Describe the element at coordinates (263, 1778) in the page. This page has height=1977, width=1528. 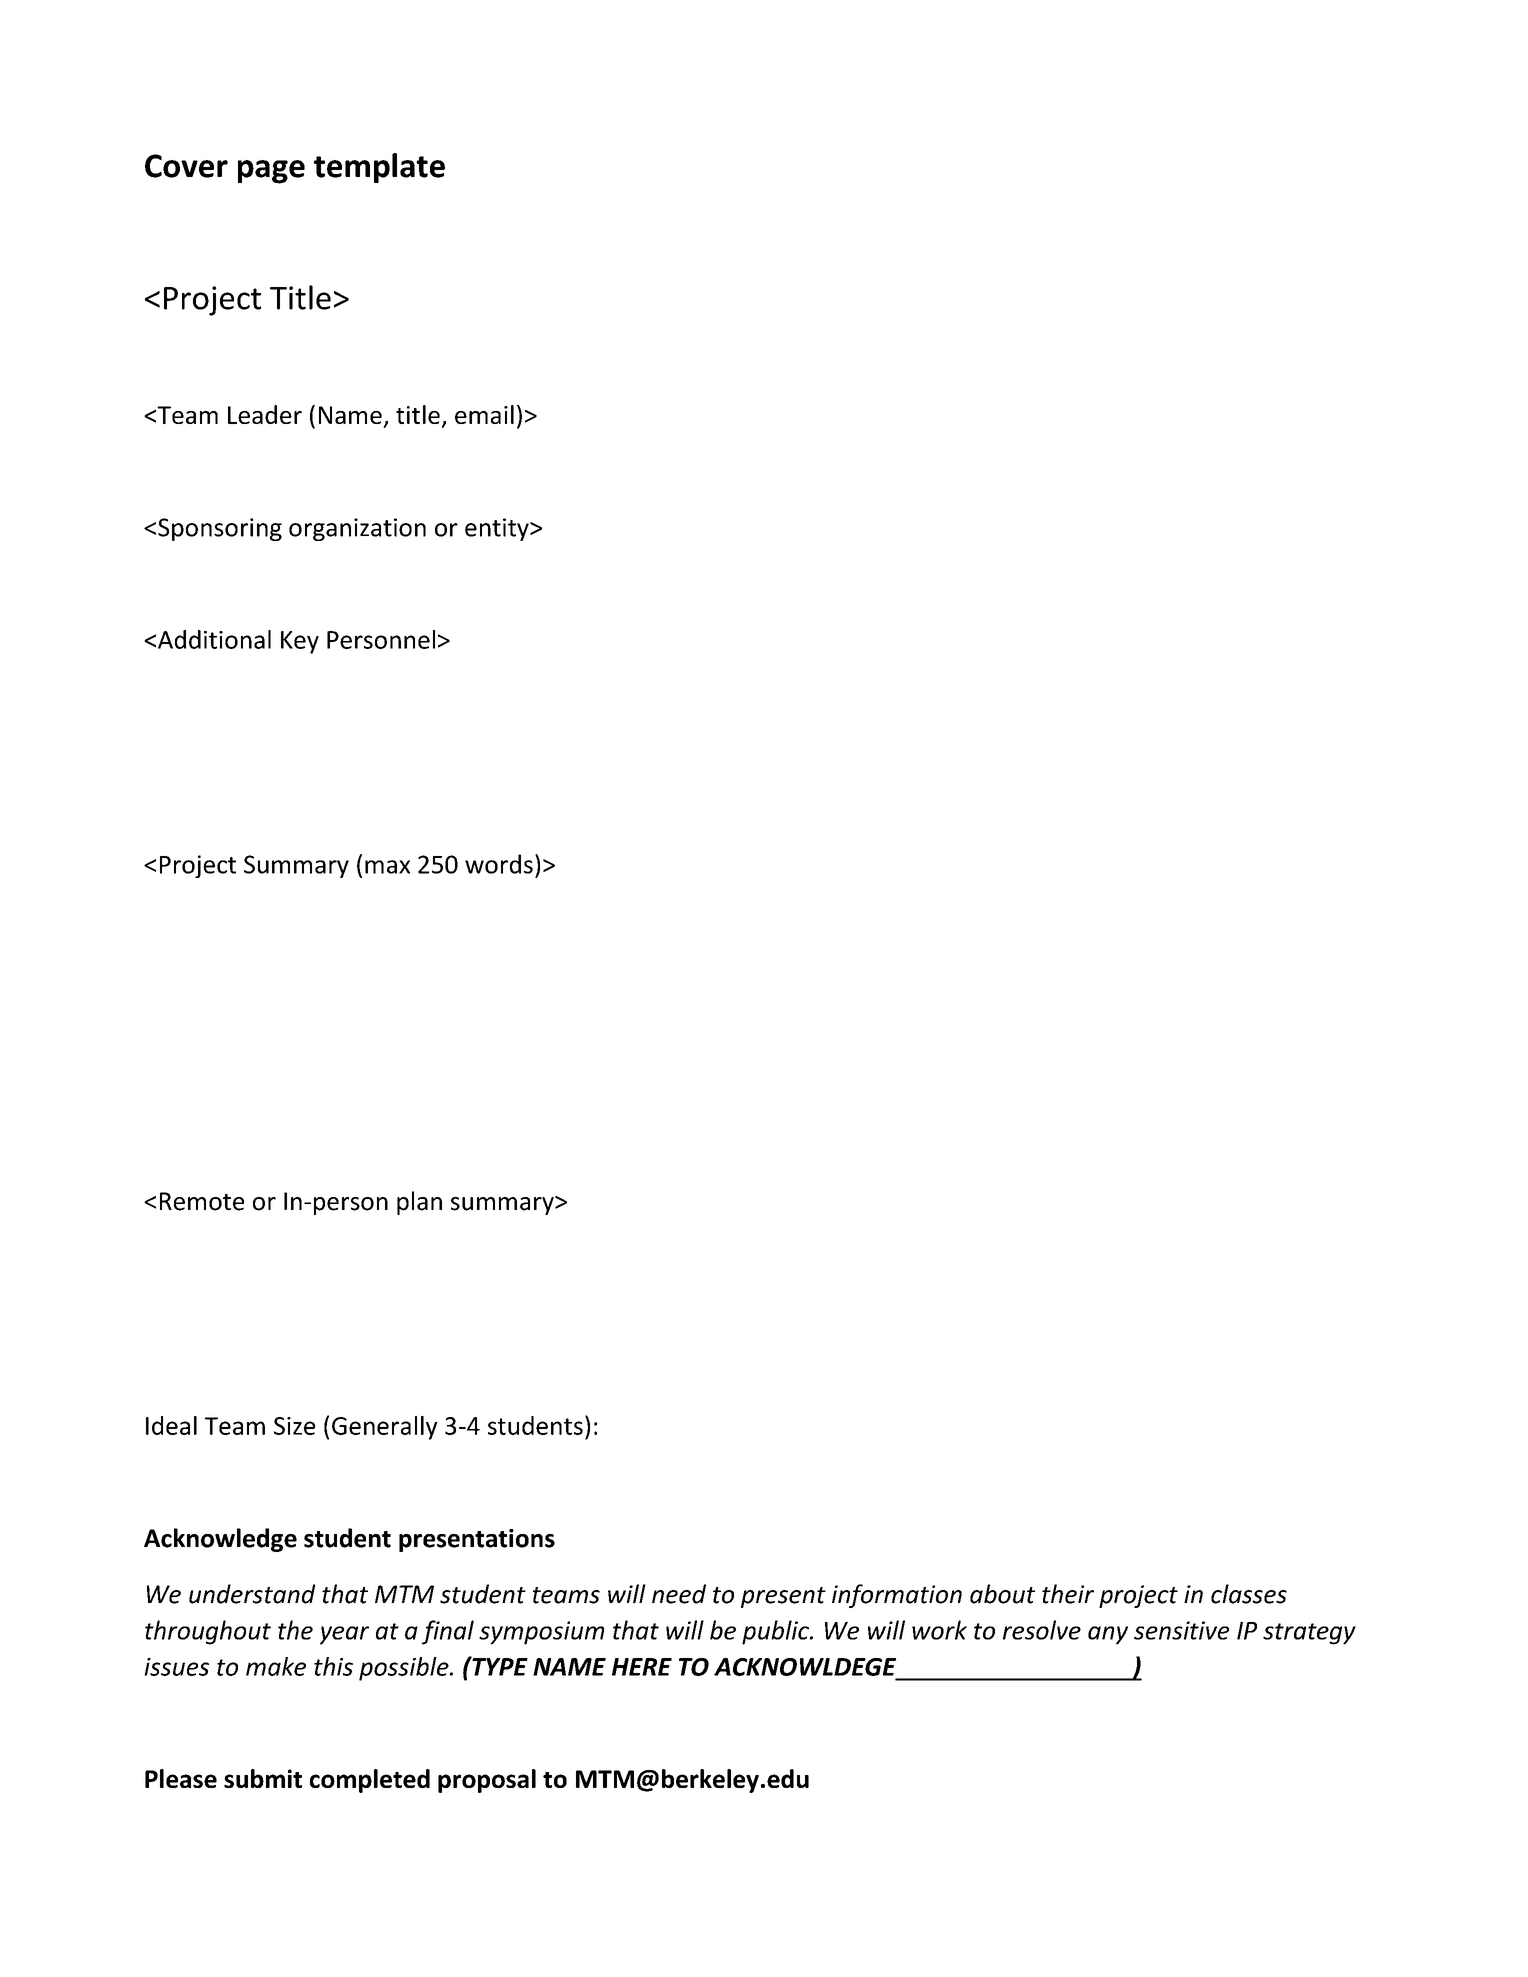
I see `submit` at that location.
